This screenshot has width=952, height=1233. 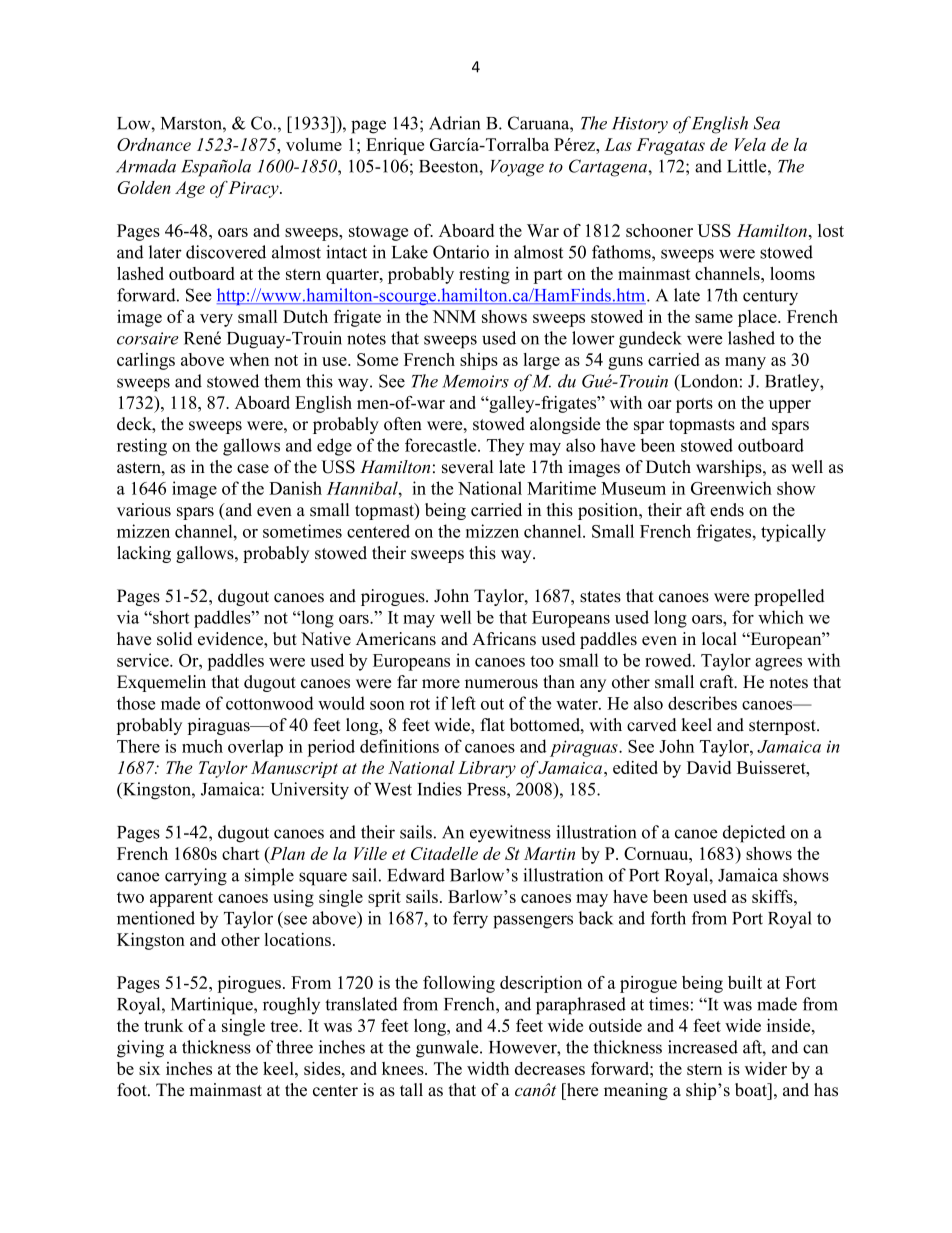 I want to click on Memoirs, so click(x=475, y=381).
